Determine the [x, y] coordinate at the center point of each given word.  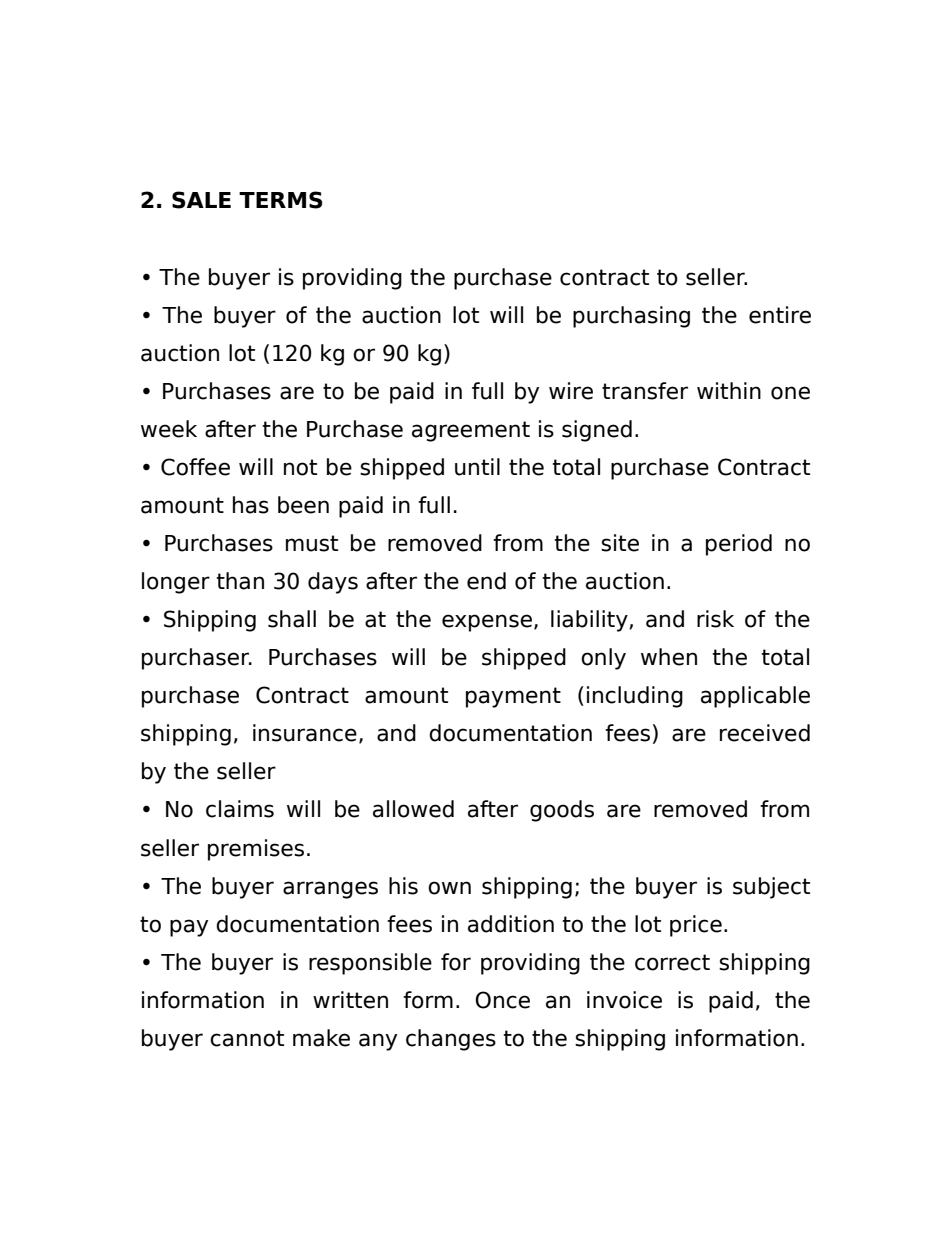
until [477, 467]
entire [780, 315]
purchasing [631, 317]
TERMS [281, 200]
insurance [305, 733]
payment [513, 697]
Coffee [195, 467]
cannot [247, 1038]
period [739, 545]
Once [502, 1000]
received [765, 733]
